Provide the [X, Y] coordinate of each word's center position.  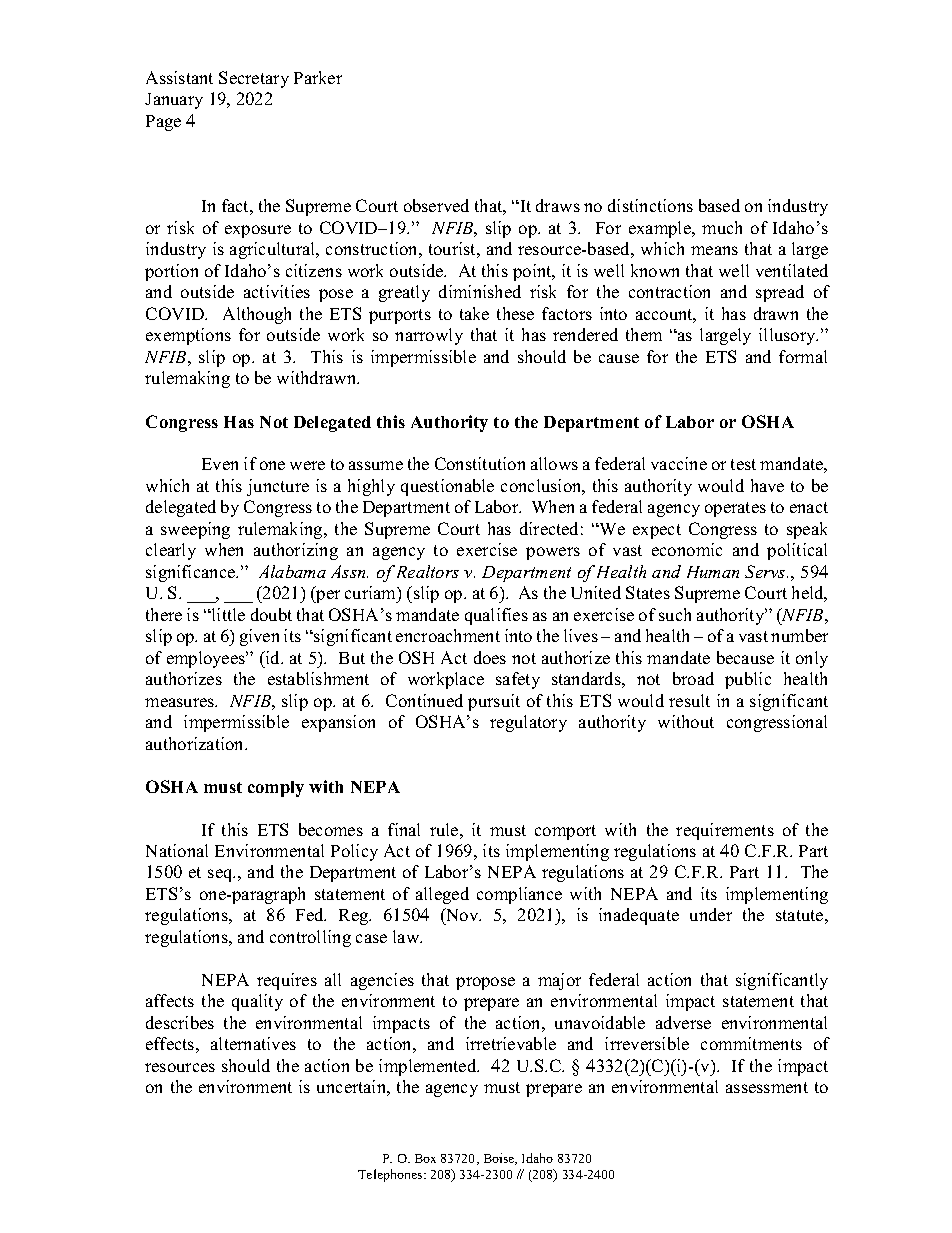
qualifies [496, 616]
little [227, 614]
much [722, 227]
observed [436, 205]
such [675, 614]
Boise [500, 1159]
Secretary [254, 79]
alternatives [253, 1043]
